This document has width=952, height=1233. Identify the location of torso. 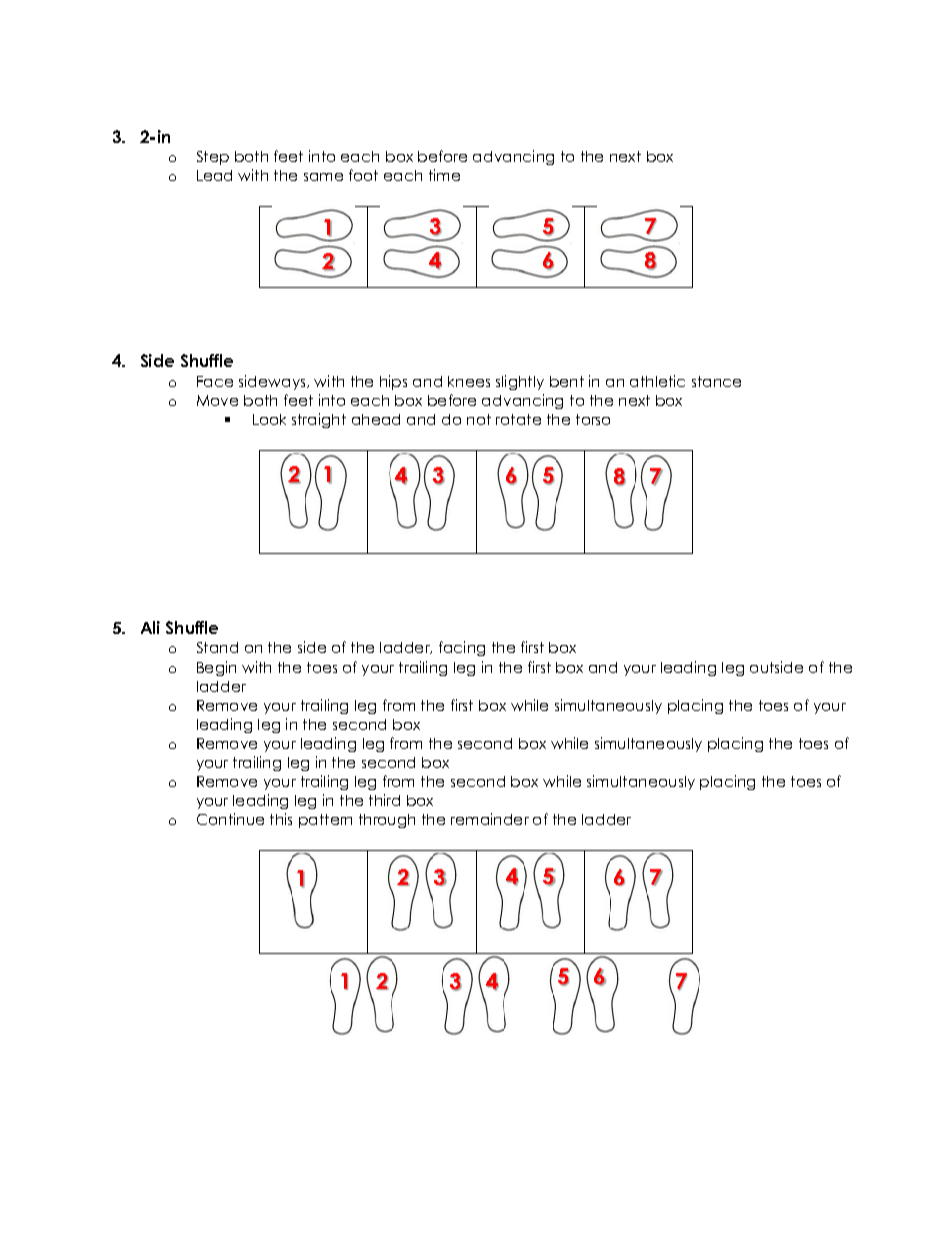
(593, 419).
